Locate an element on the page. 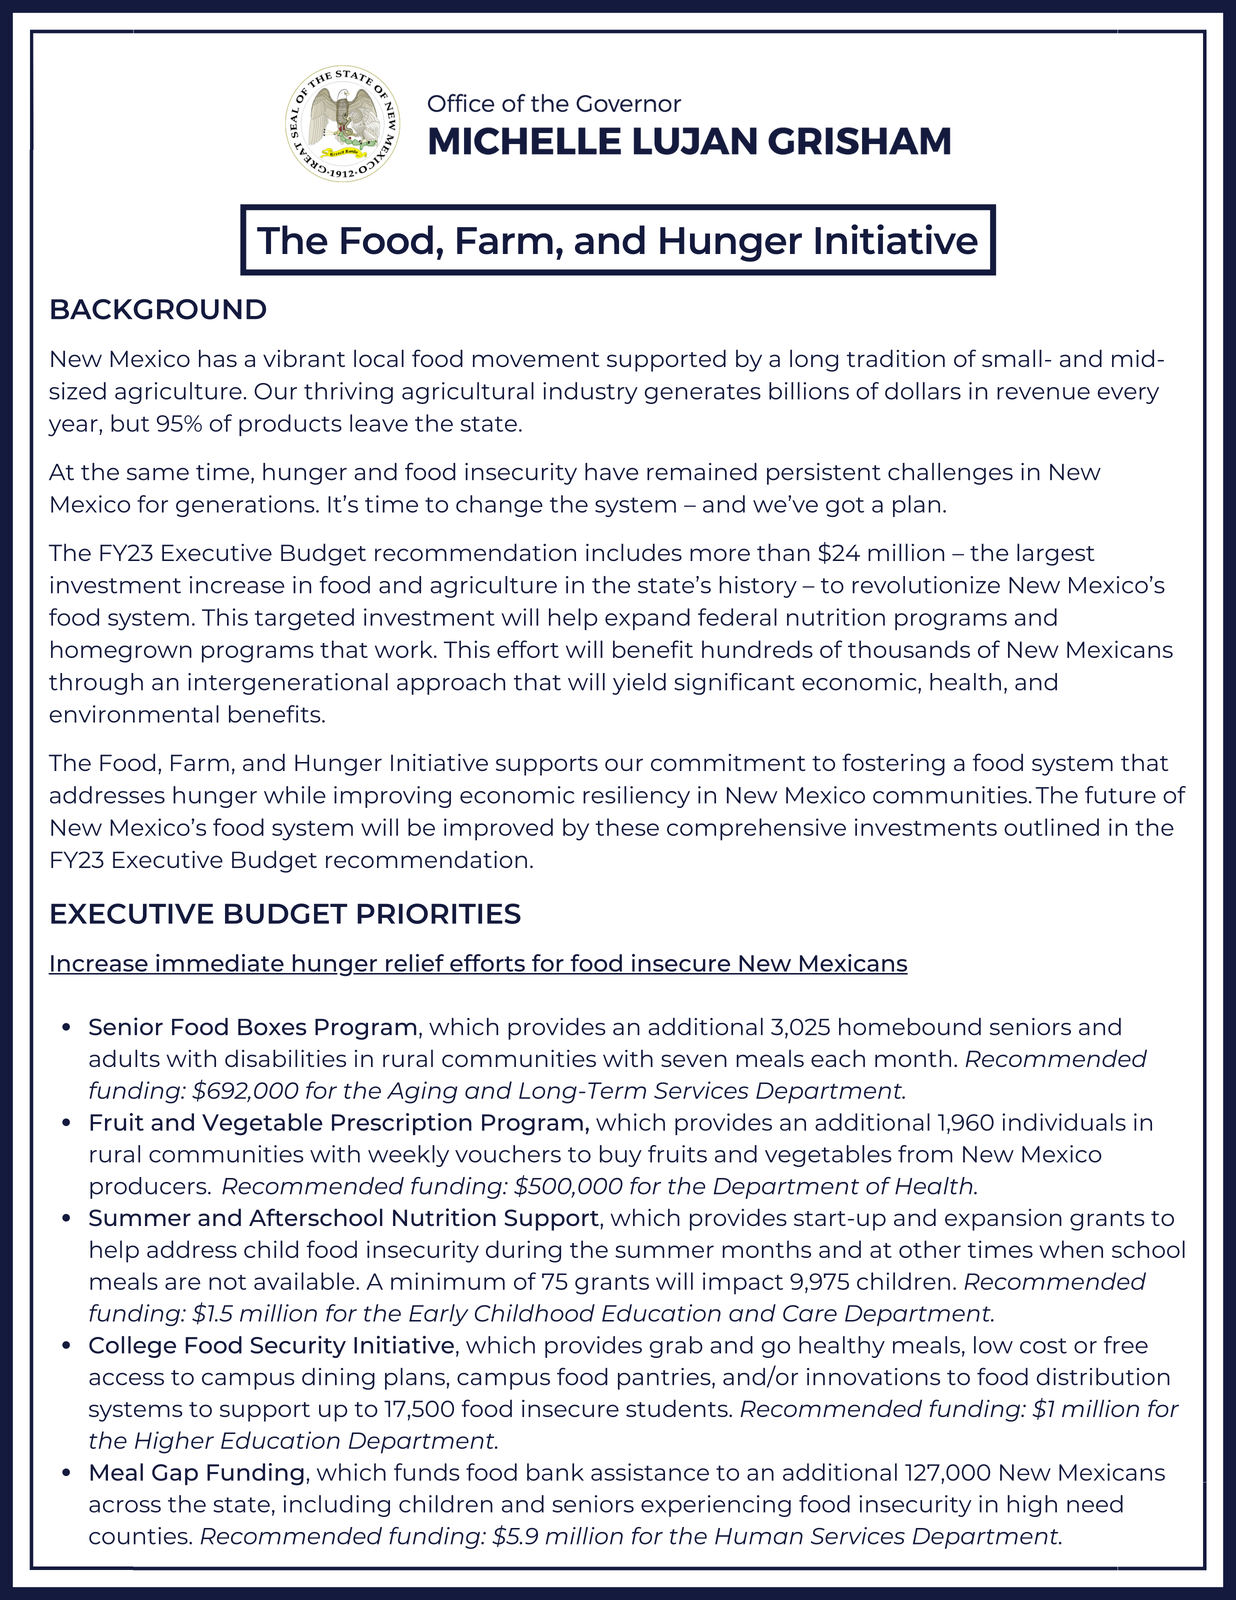 The height and width of the page is (1600, 1236). outlined is located at coordinates (1051, 827).
